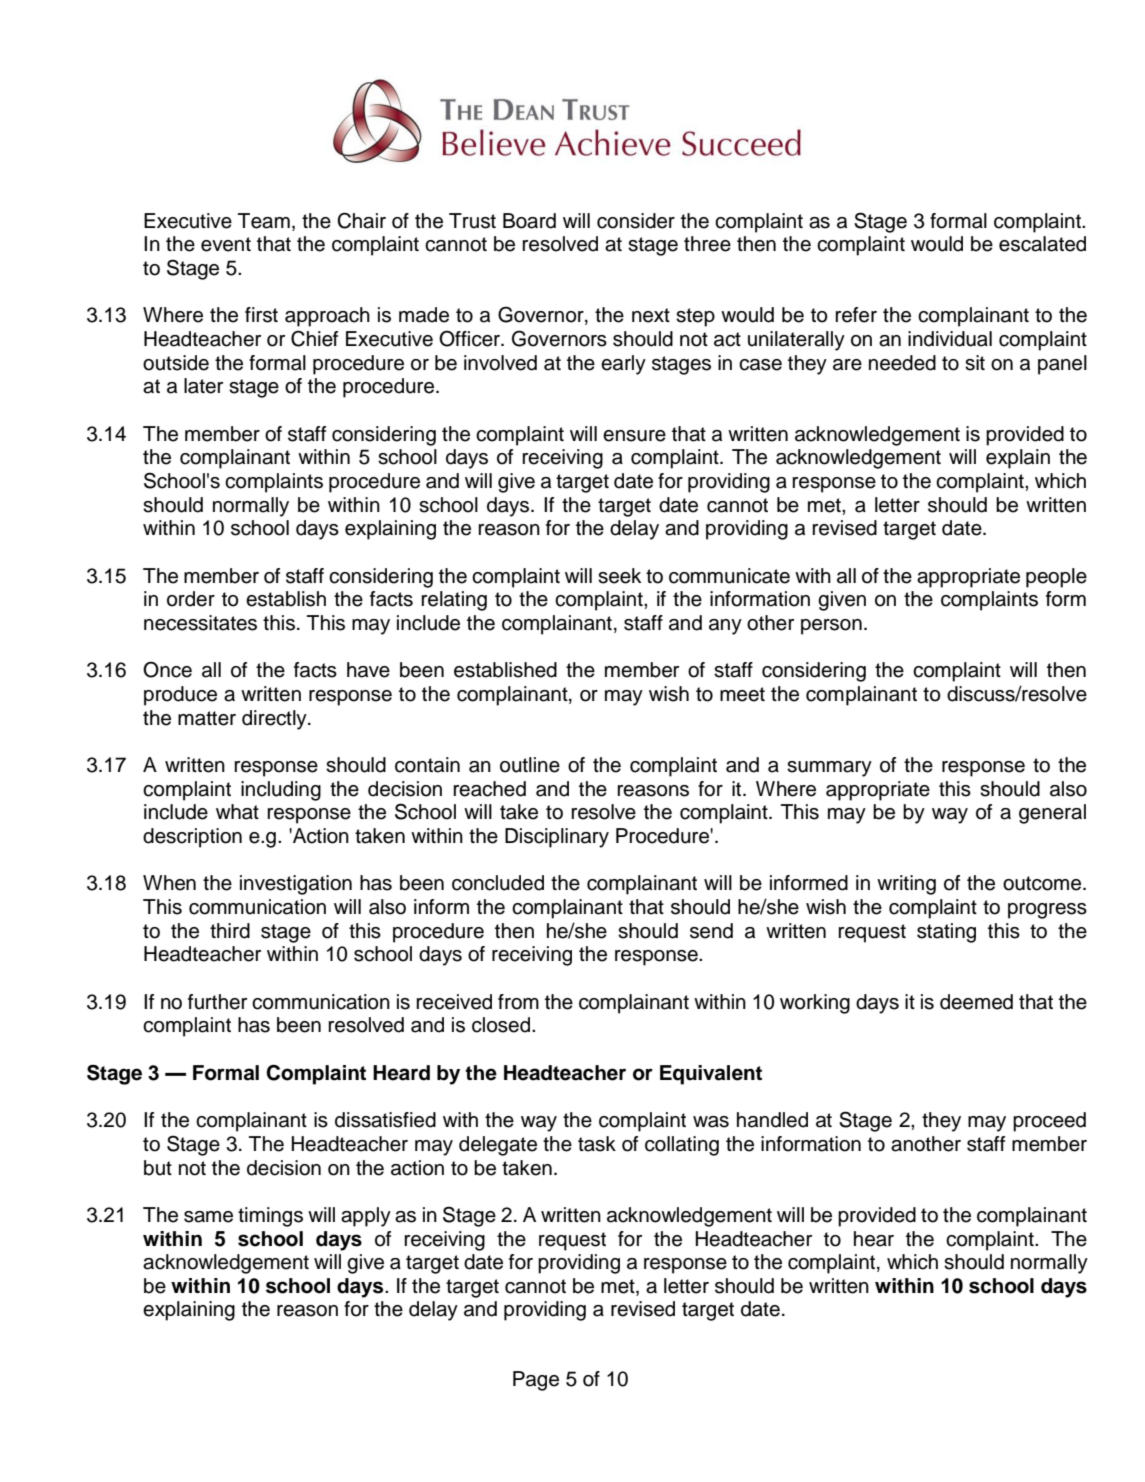 The image size is (1145, 1482). I want to click on Equivalent, so click(711, 1075).
